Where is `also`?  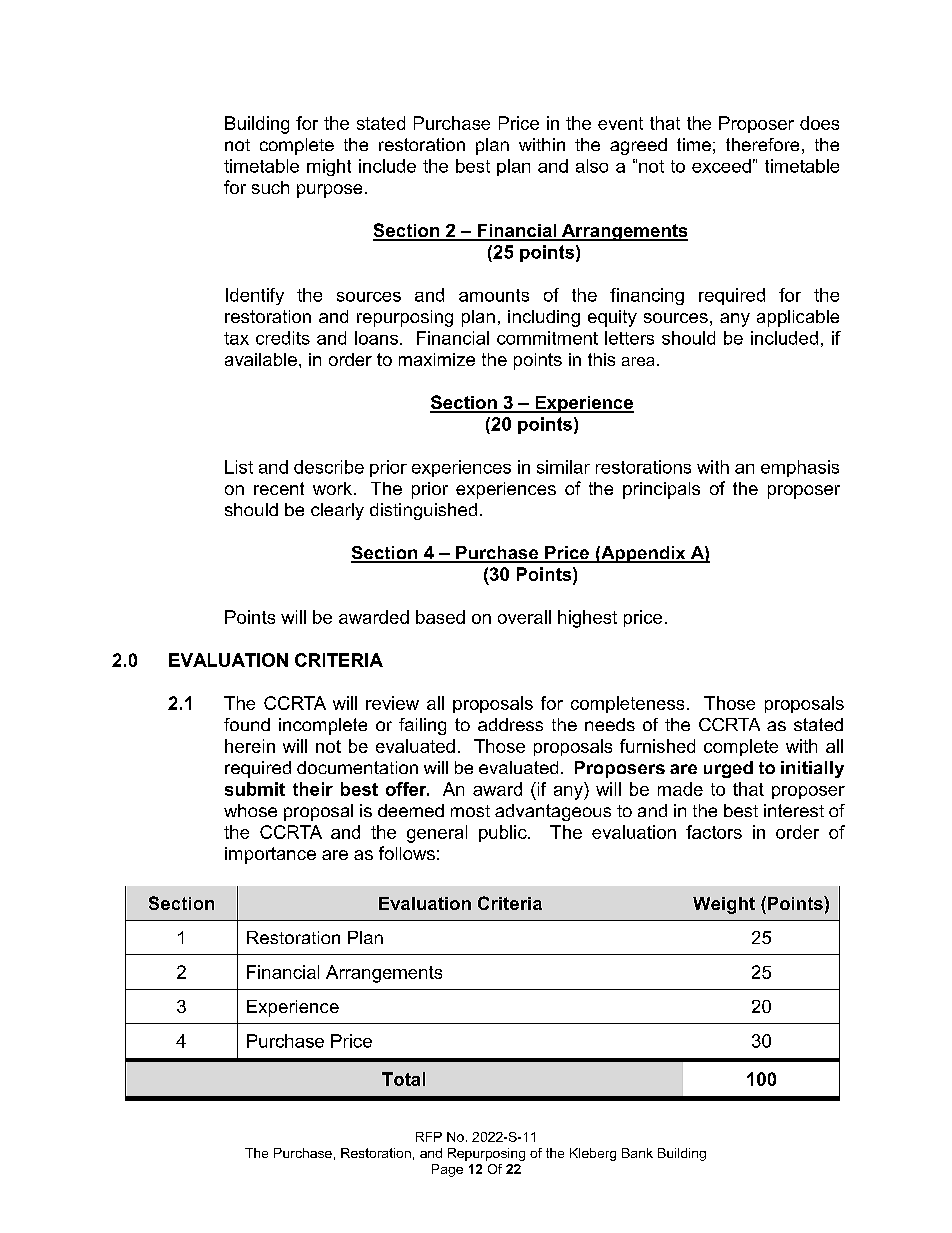 also is located at coordinates (592, 166).
